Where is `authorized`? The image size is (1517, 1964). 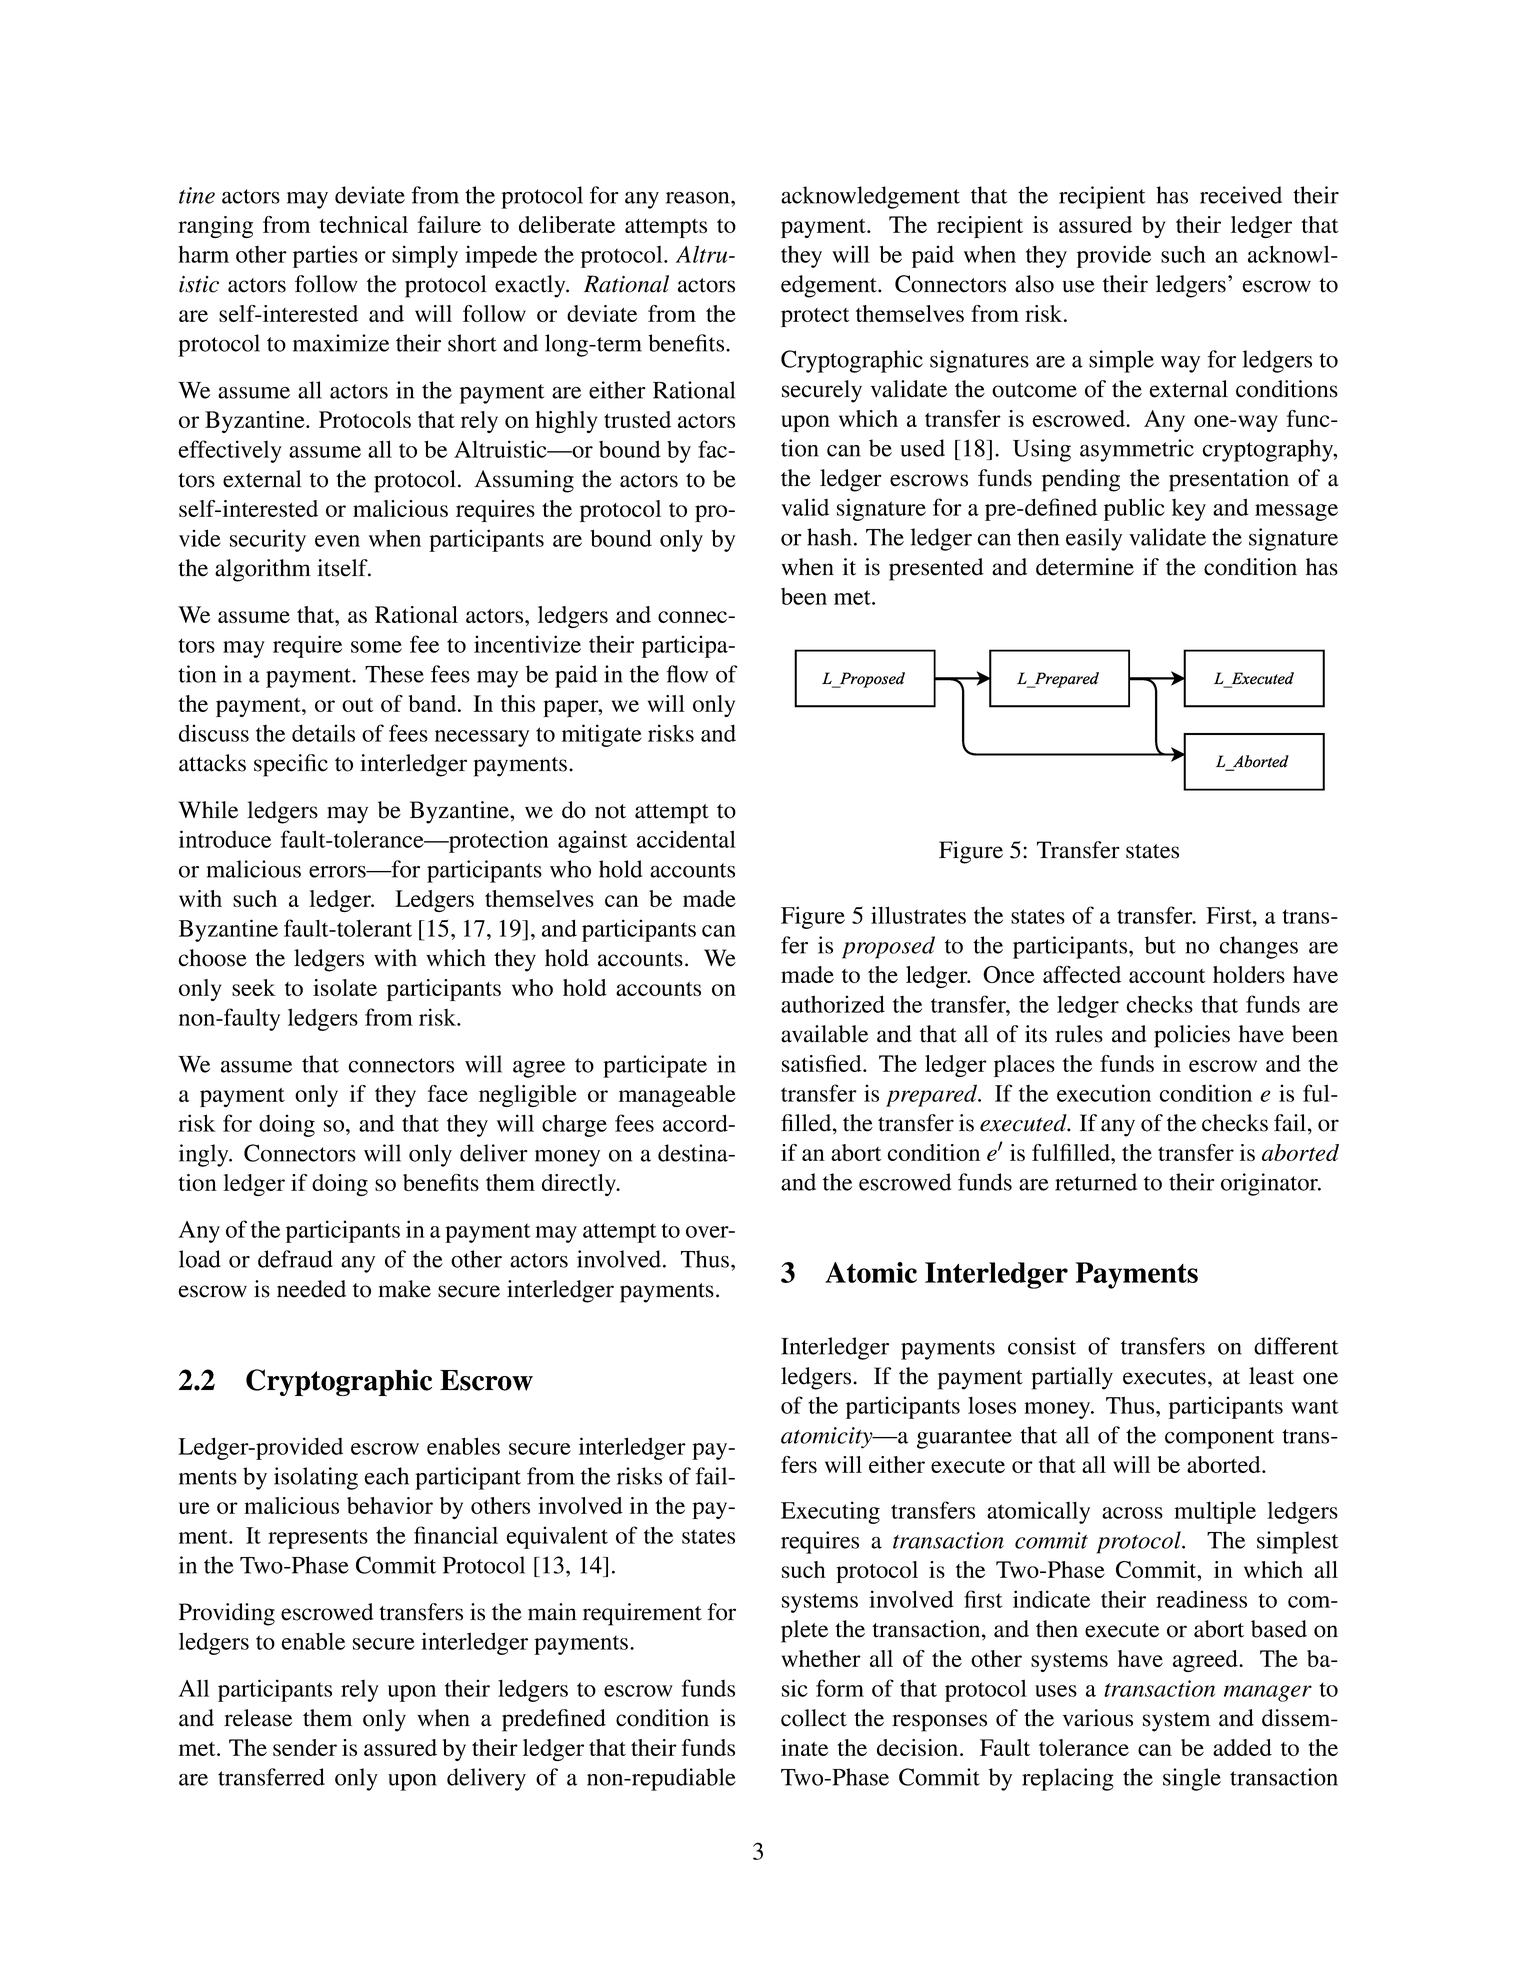
authorized is located at coordinates (833, 1004).
